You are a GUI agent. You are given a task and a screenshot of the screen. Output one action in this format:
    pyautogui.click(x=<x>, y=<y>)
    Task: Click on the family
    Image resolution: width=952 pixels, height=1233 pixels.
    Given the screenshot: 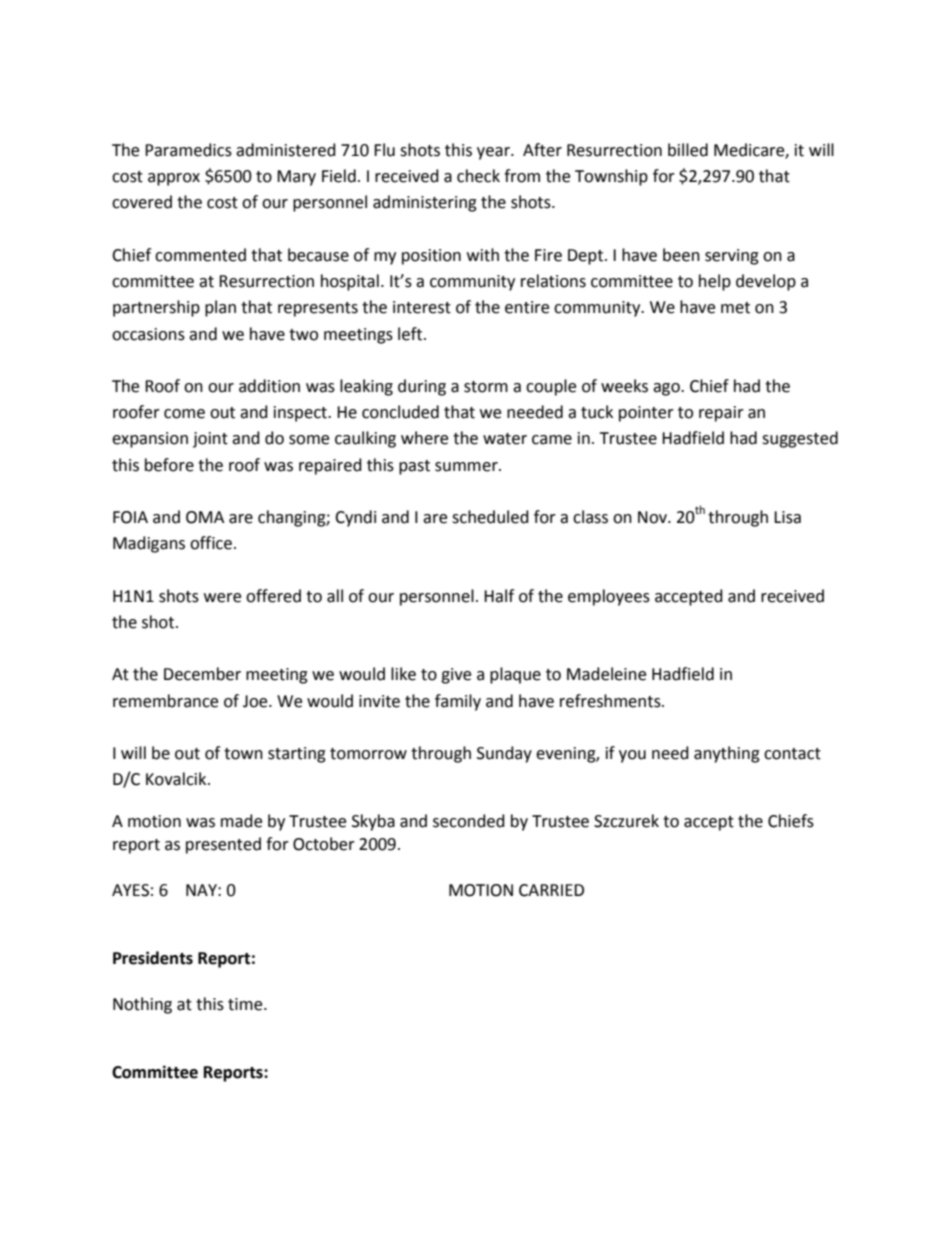 What is the action you would take?
    pyautogui.click(x=458, y=702)
